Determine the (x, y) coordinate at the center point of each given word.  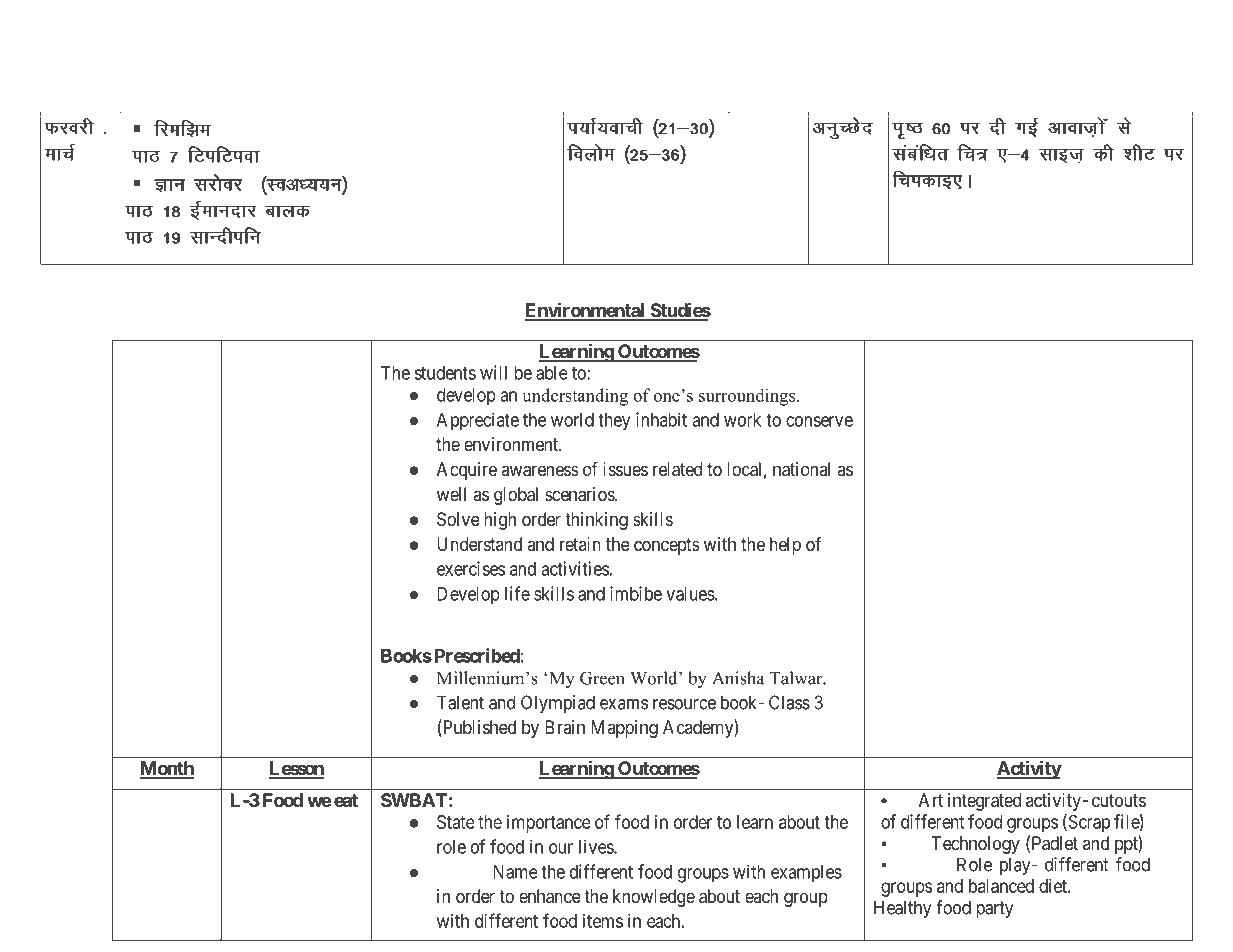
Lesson (296, 769)
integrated (984, 802)
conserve (819, 421)
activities (575, 568)
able (552, 373)
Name (515, 872)
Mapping (624, 729)
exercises (471, 568)
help (785, 546)
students (445, 373)
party (995, 909)
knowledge (654, 898)
